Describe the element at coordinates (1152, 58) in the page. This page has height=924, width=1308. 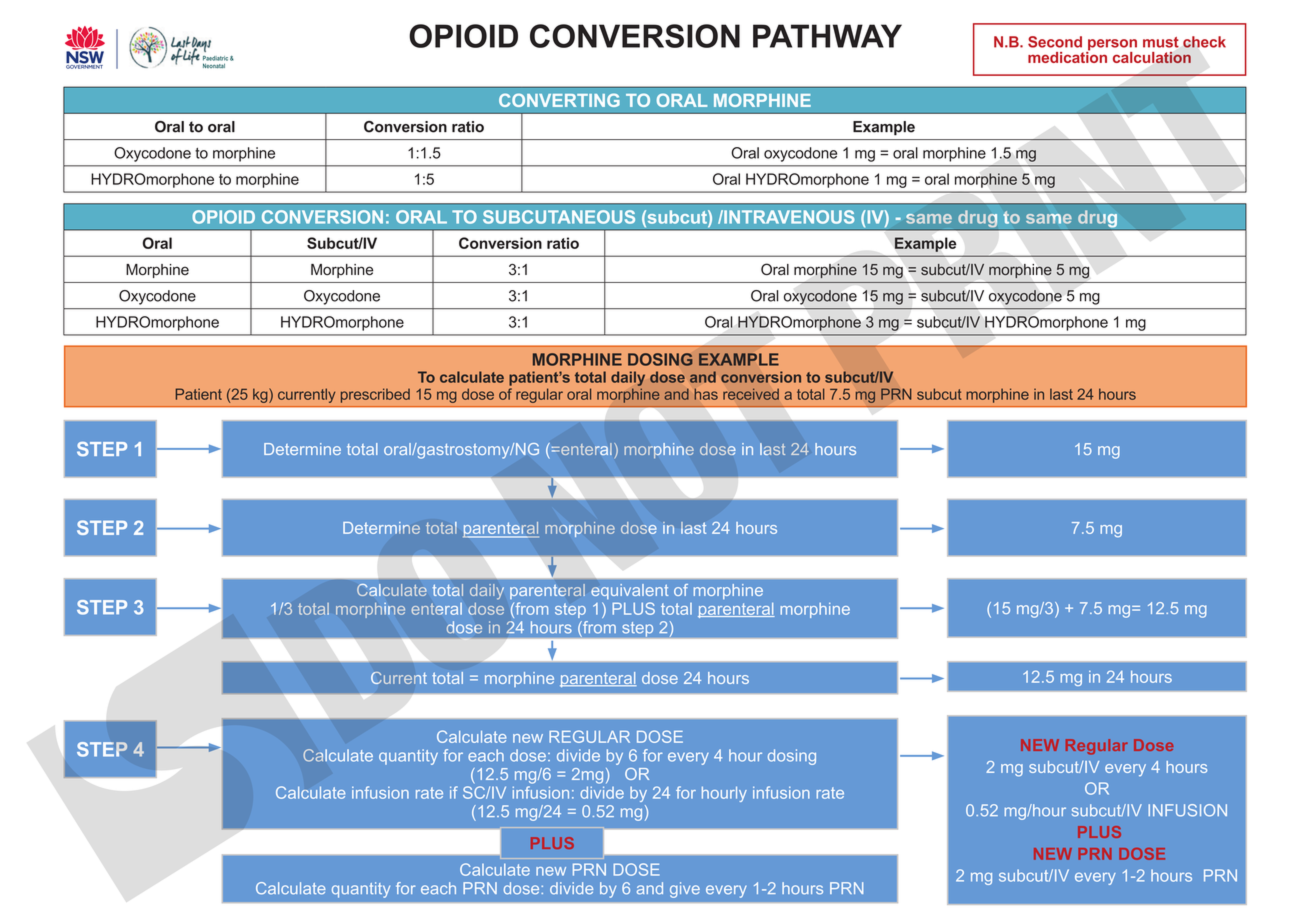
I see `calculation` at that location.
